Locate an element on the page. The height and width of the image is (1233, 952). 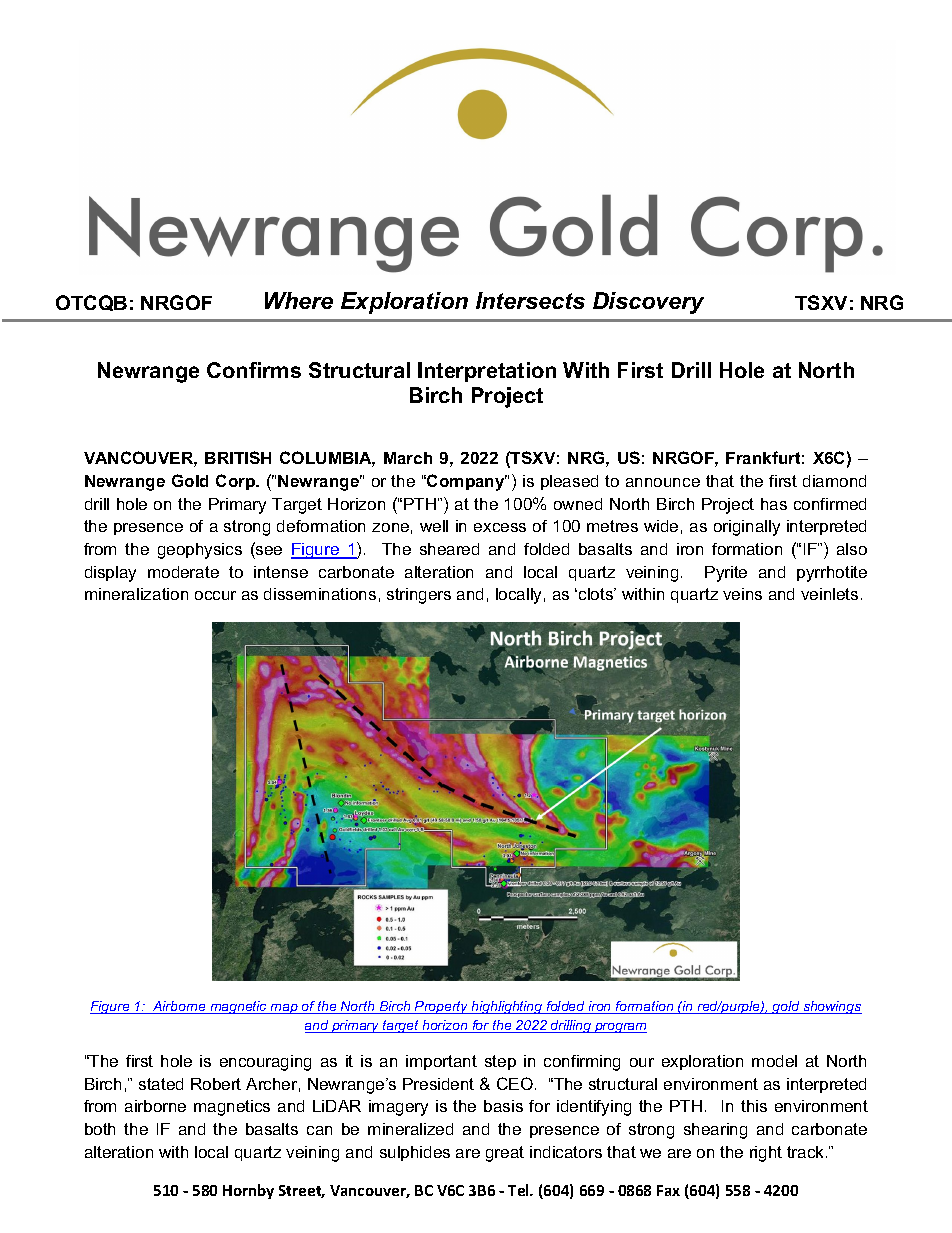
veins is located at coordinates (742, 594).
